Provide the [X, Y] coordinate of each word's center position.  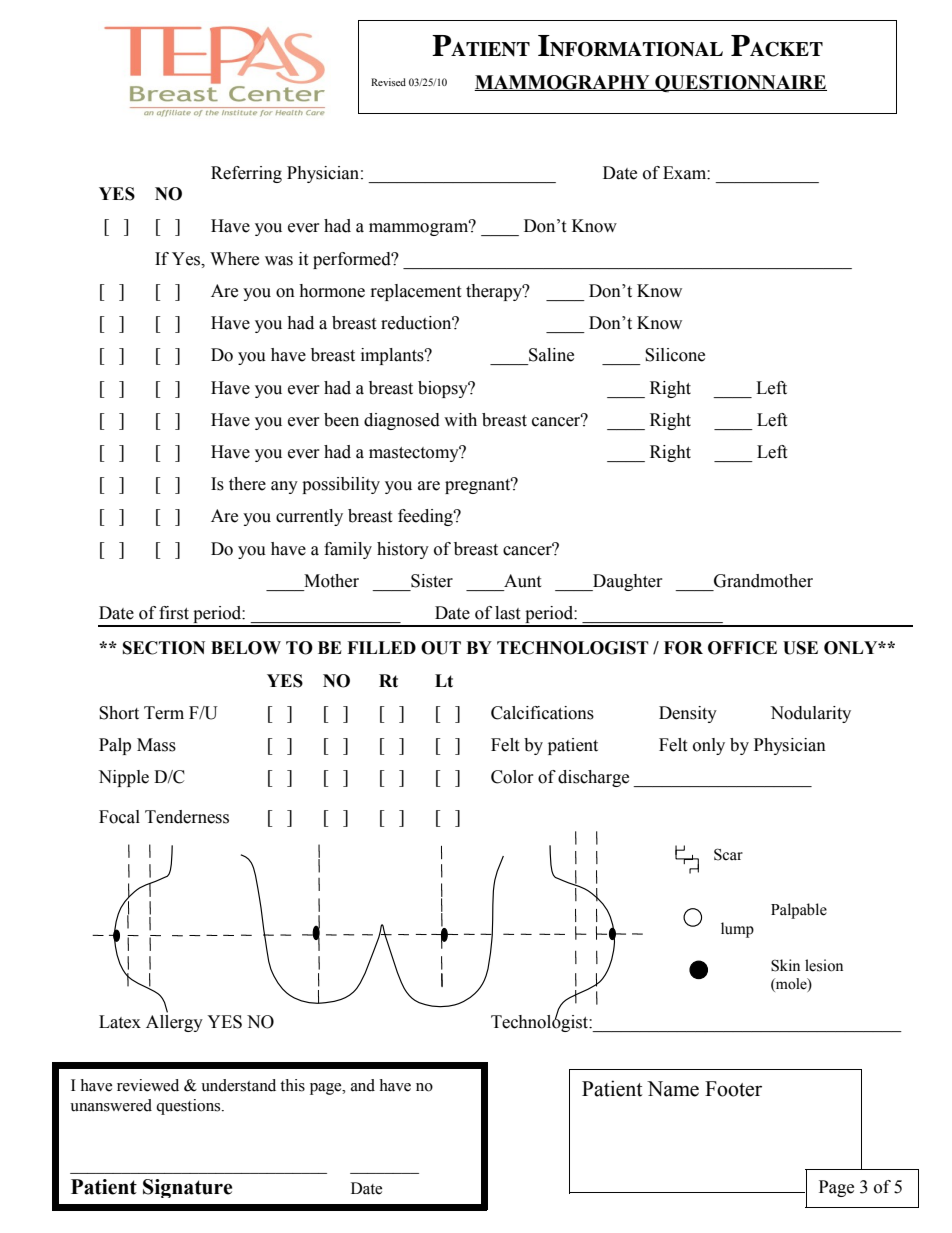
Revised [388, 82]
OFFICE [742, 648]
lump [737, 930]
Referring [246, 174]
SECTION [164, 648]
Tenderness [187, 817]
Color [512, 777]
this [292, 1085]
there [247, 484]
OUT [441, 648]
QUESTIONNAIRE [740, 83]
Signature [187, 1188]
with [460, 420]
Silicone [675, 355]
